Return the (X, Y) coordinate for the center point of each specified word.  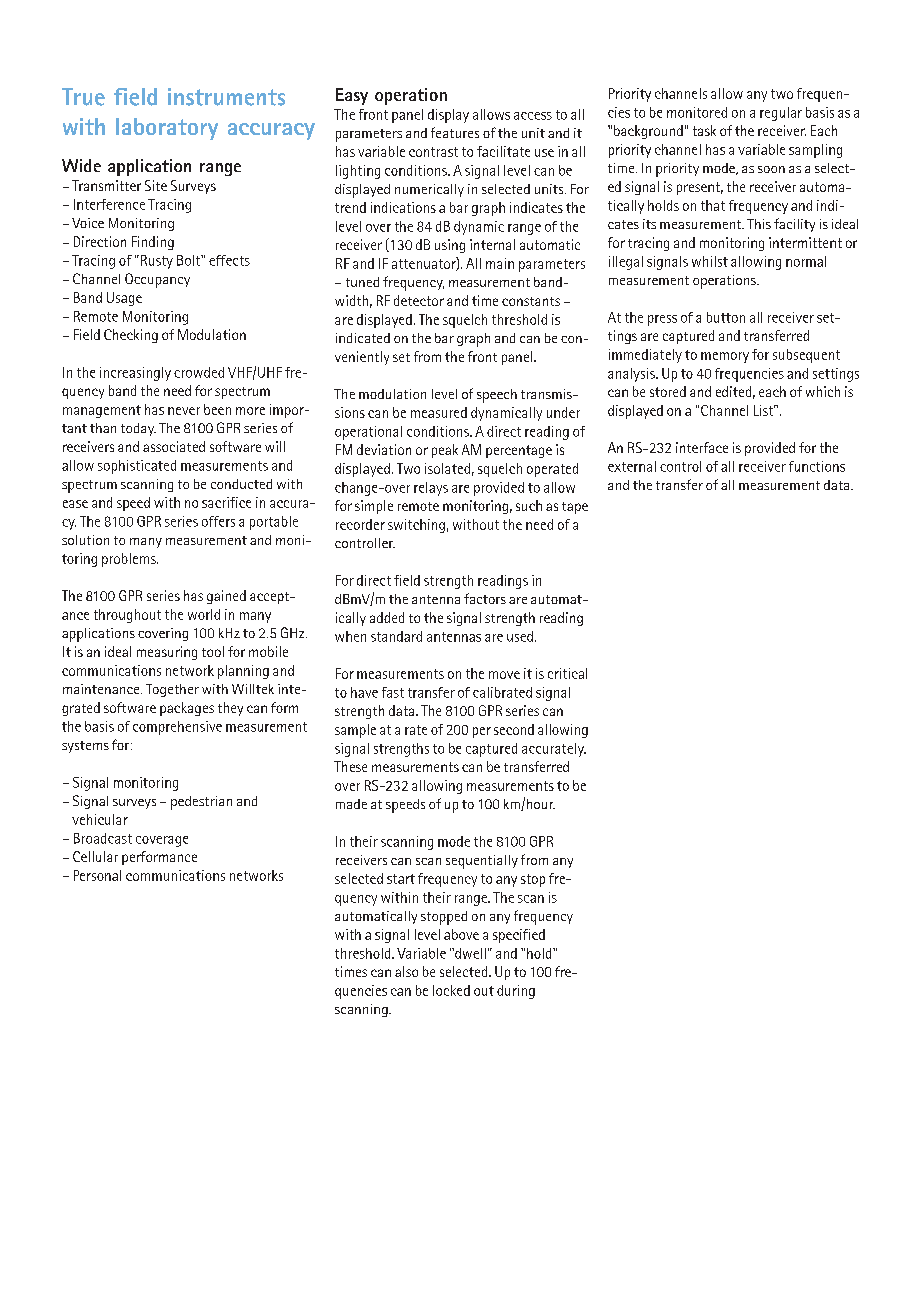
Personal (97, 875)
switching (416, 526)
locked (451, 990)
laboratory (167, 129)
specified (519, 936)
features (455, 132)
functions (817, 466)
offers (218, 521)
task (704, 130)
